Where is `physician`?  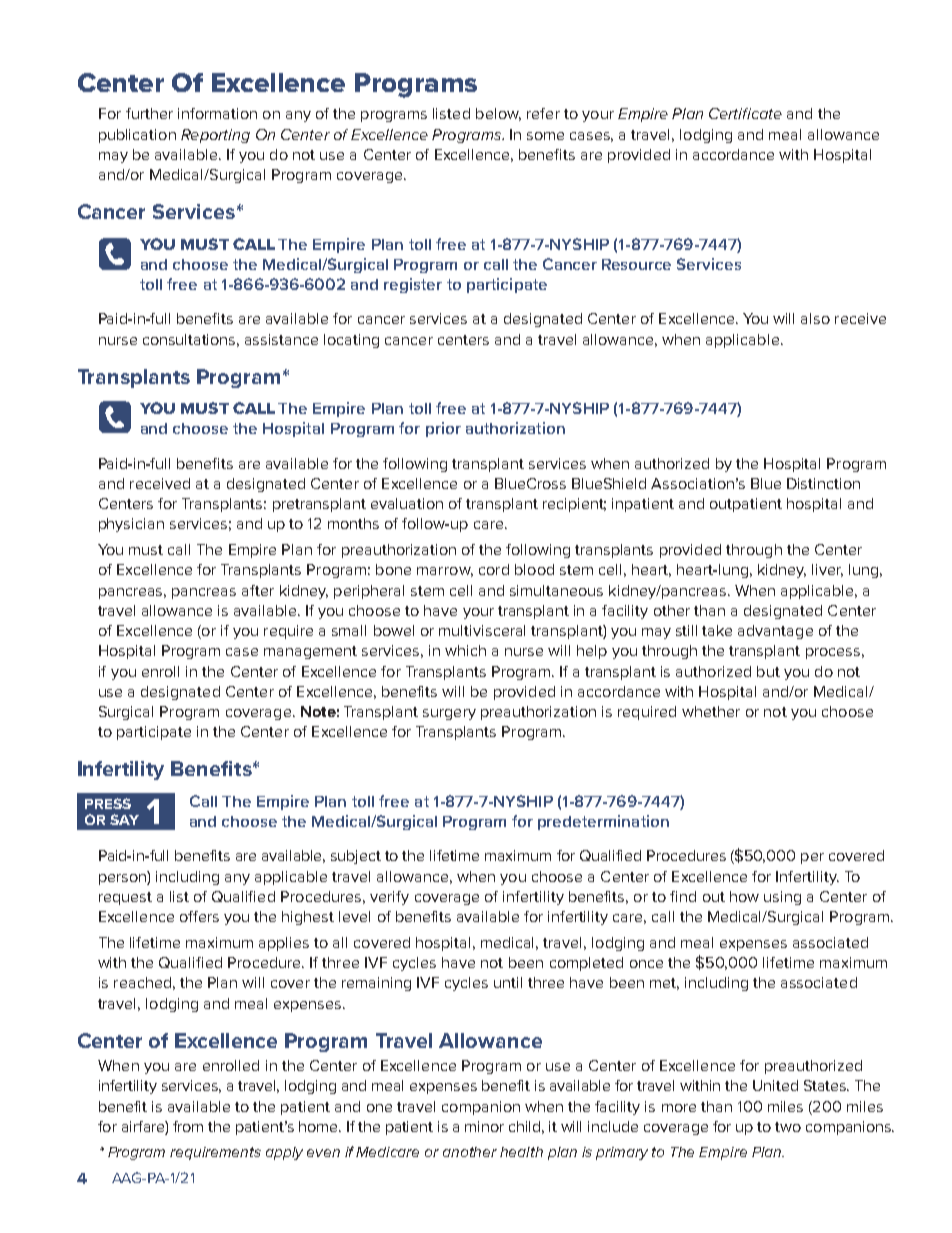
physician is located at coordinates (131, 525).
